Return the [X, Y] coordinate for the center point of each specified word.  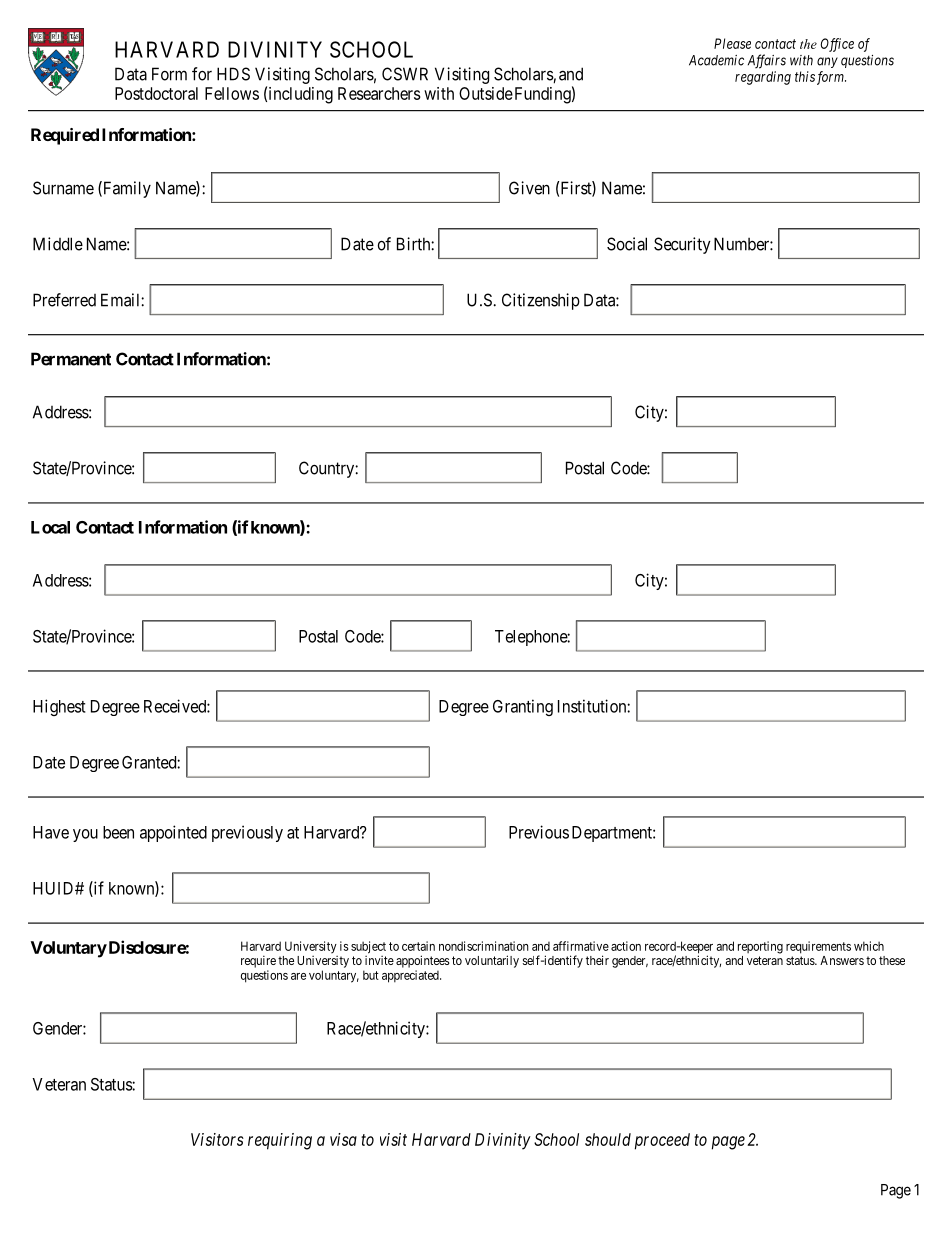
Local [50, 527]
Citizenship [541, 301]
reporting [760, 947]
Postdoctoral [156, 93]
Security [682, 245]
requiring [280, 1141]
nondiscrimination [484, 946]
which [869, 946]
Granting [523, 707]
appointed [173, 833]
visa [343, 1139]
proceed [662, 1141]
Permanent [71, 359]
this [805, 76]
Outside [486, 93]
